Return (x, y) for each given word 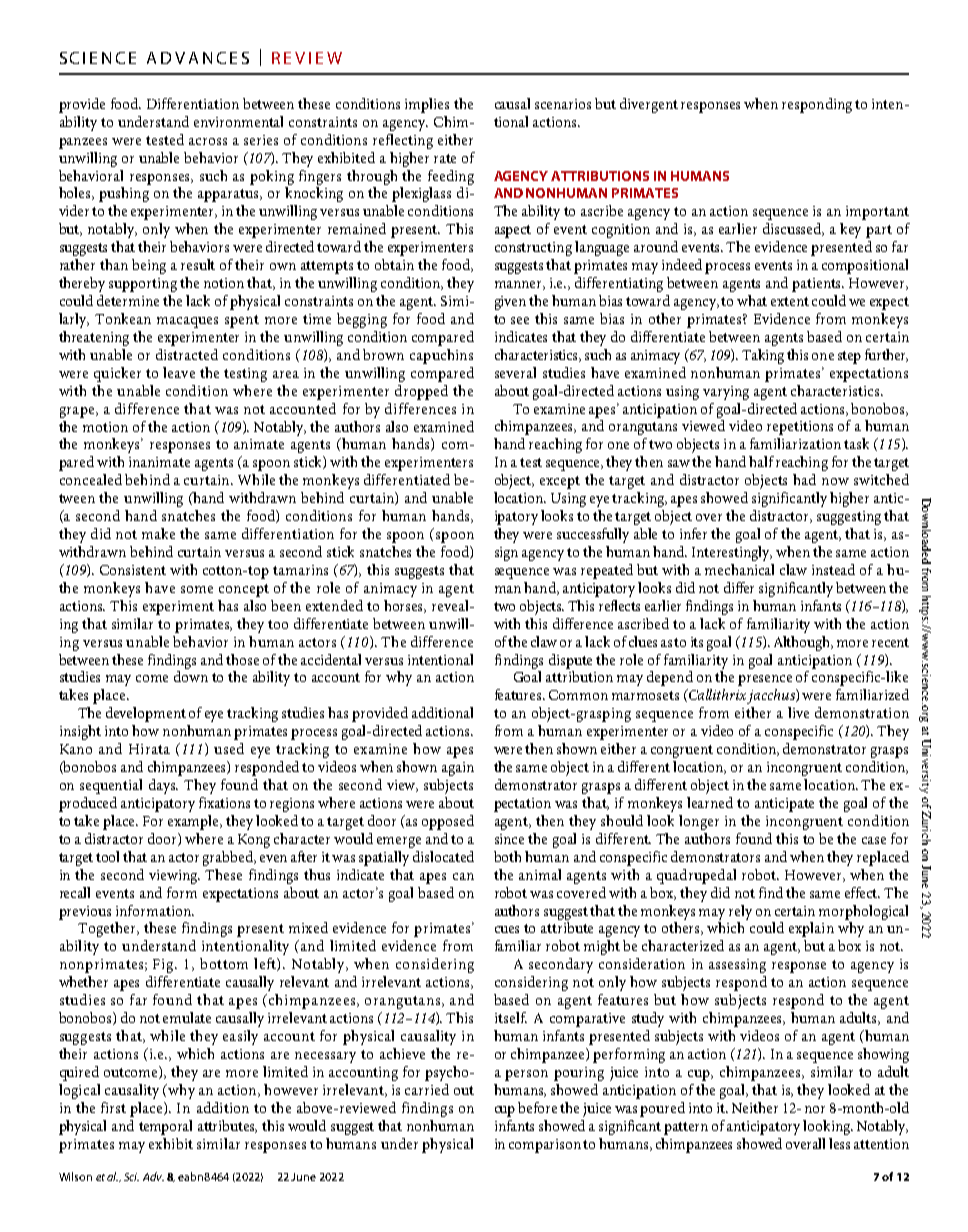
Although (803, 643)
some (197, 589)
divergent (649, 105)
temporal (165, 1127)
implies (427, 105)
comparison (545, 1146)
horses (405, 606)
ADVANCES (198, 58)
